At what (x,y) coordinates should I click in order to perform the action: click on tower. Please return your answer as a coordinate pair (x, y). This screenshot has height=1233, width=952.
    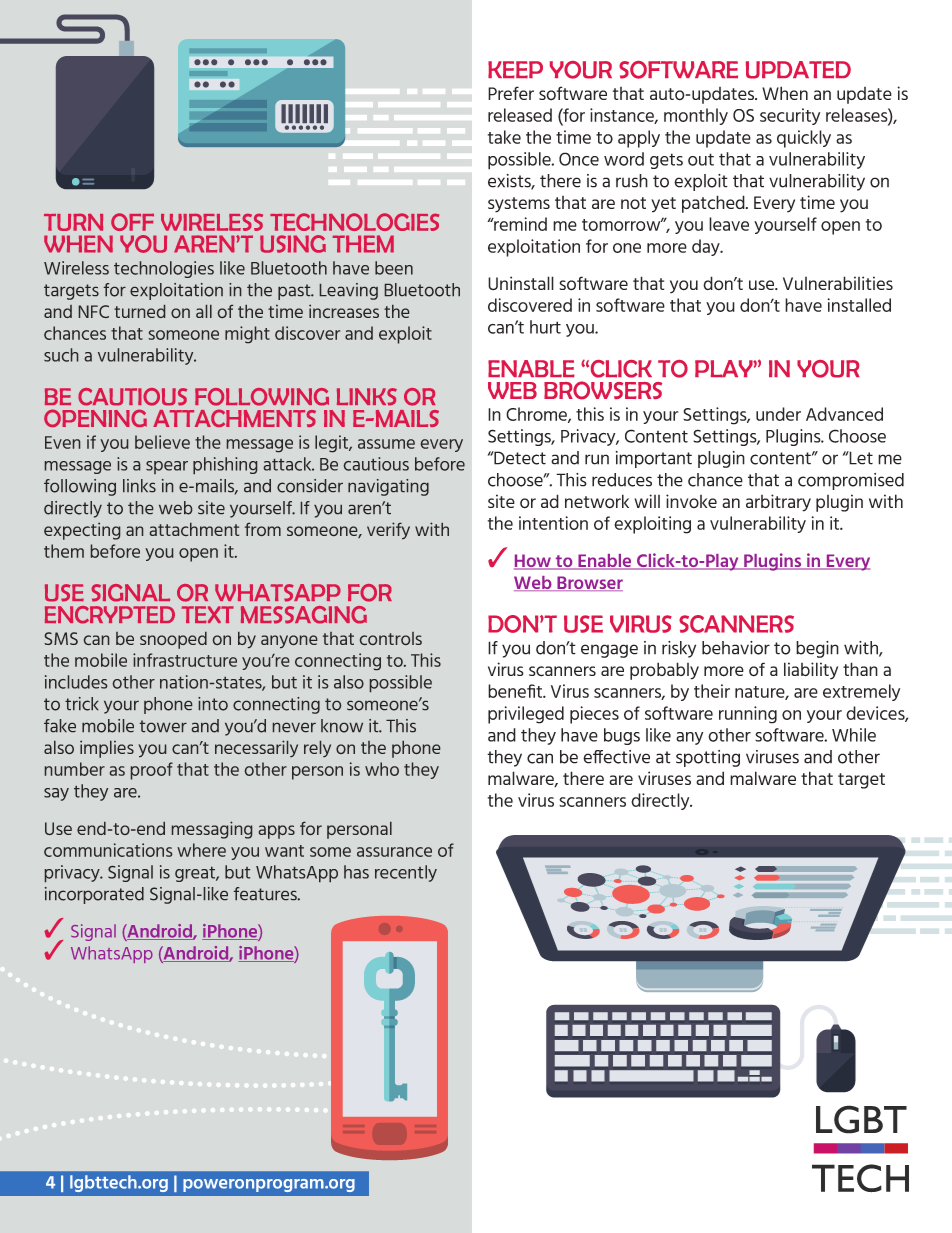
    Looking at the image, I should click on (163, 726).
